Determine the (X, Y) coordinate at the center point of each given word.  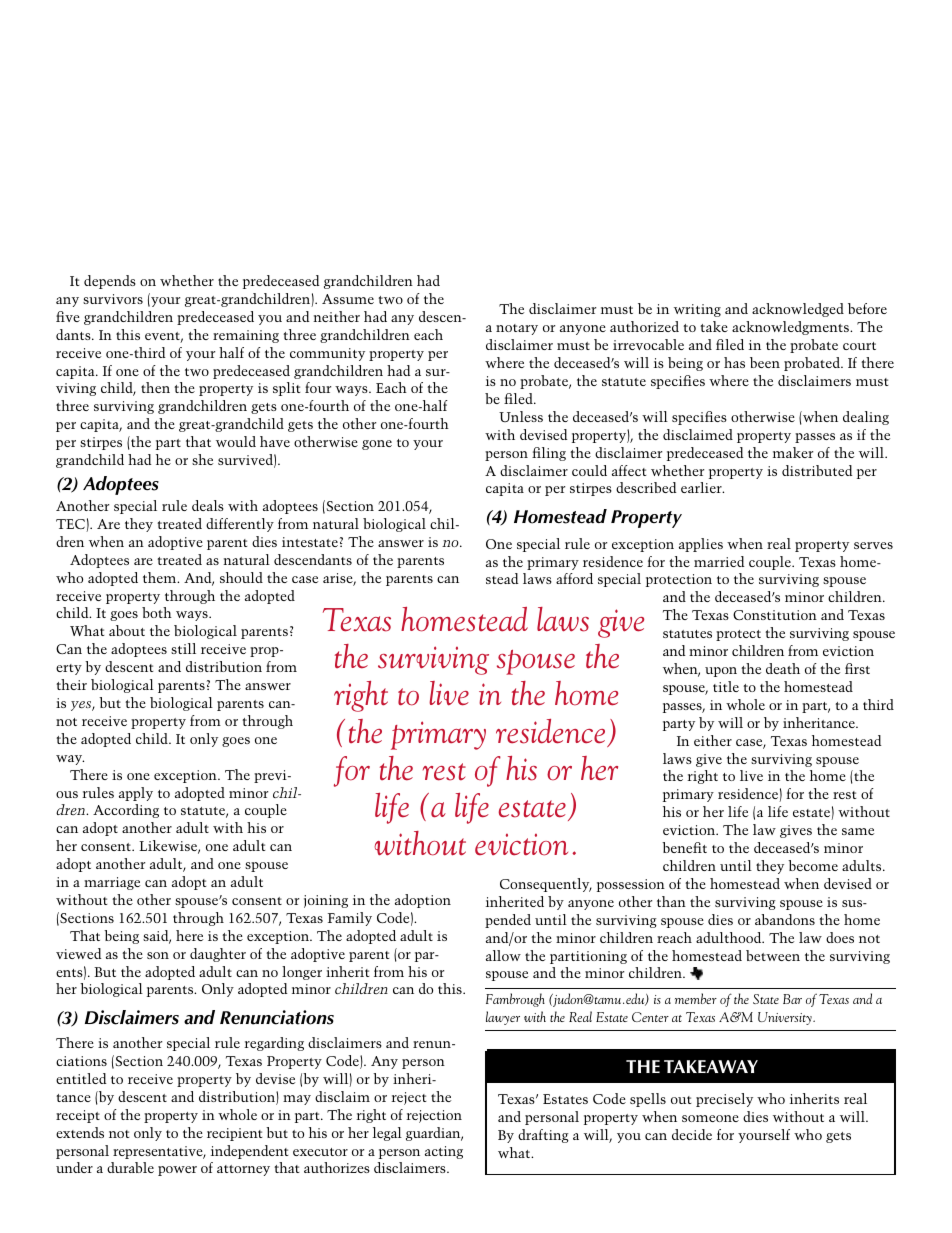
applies (701, 545)
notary (517, 329)
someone (710, 1118)
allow (503, 955)
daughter (218, 955)
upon (721, 672)
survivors (113, 299)
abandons (785, 919)
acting (444, 1152)
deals (208, 505)
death (783, 668)
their (71, 684)
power (177, 1171)
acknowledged (798, 310)
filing (549, 454)
